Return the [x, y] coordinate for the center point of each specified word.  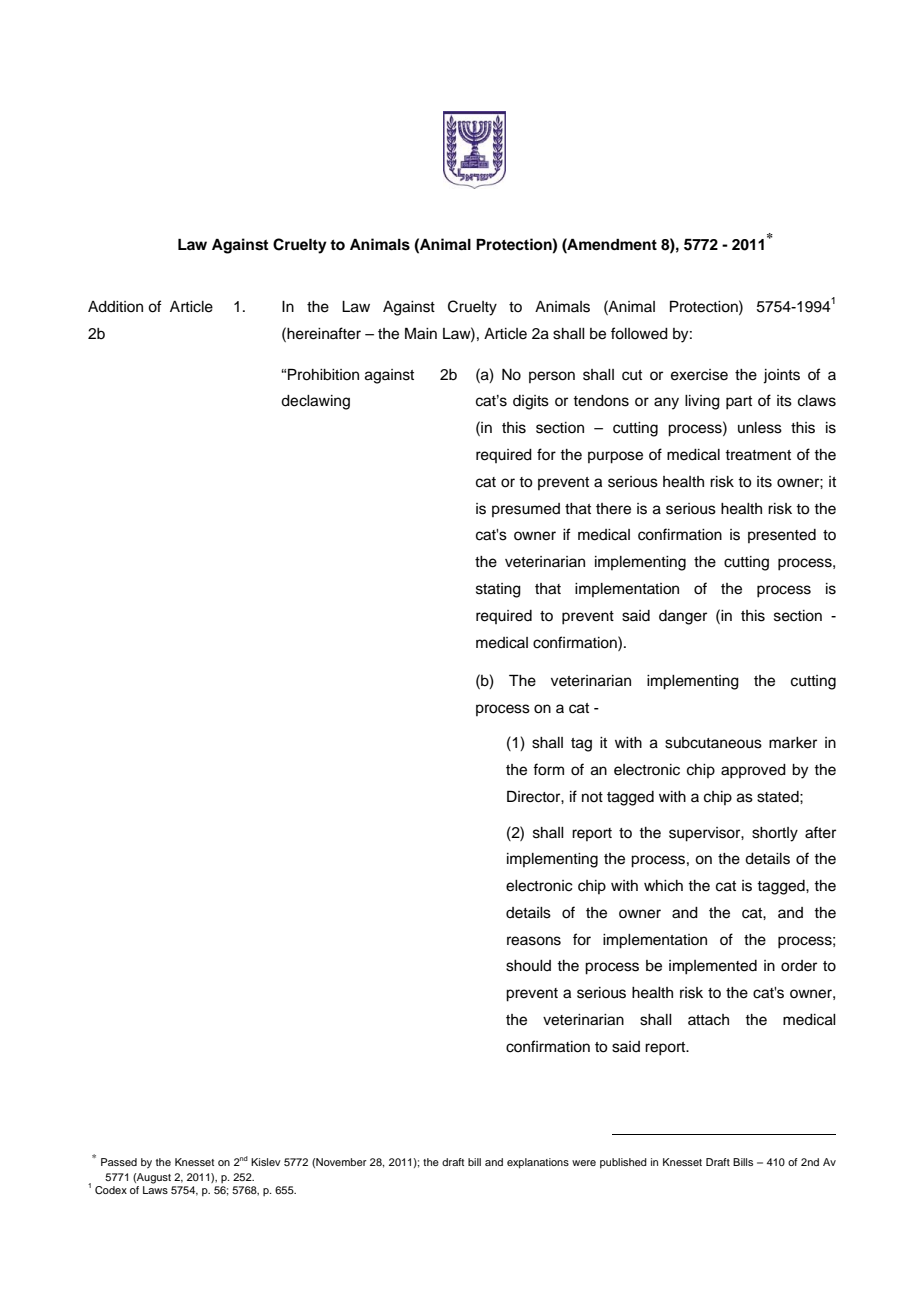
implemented [713, 967]
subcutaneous [713, 743]
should [528, 966]
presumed [526, 510]
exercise [699, 375]
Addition [115, 307]
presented [782, 536]
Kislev [266, 1162]
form [548, 769]
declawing [315, 402]
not [592, 797]
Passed [119, 1162]
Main [421, 333]
